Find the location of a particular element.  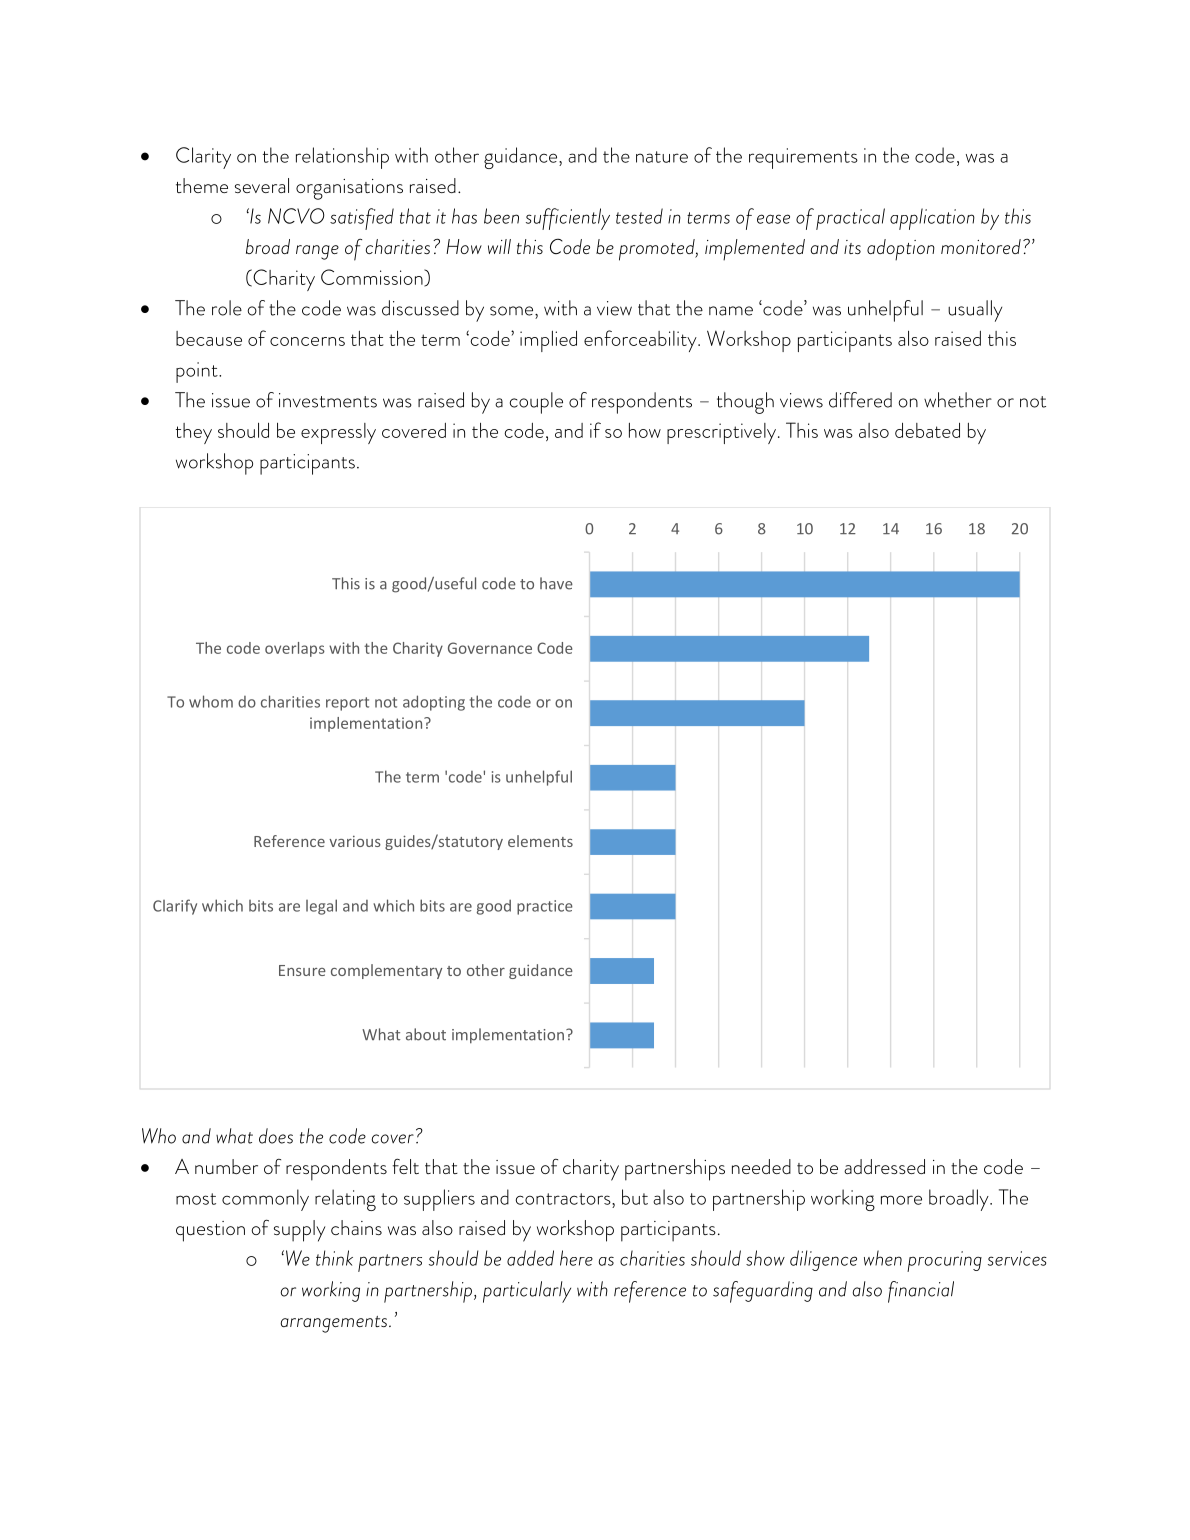

supply is located at coordinates (300, 1231).
